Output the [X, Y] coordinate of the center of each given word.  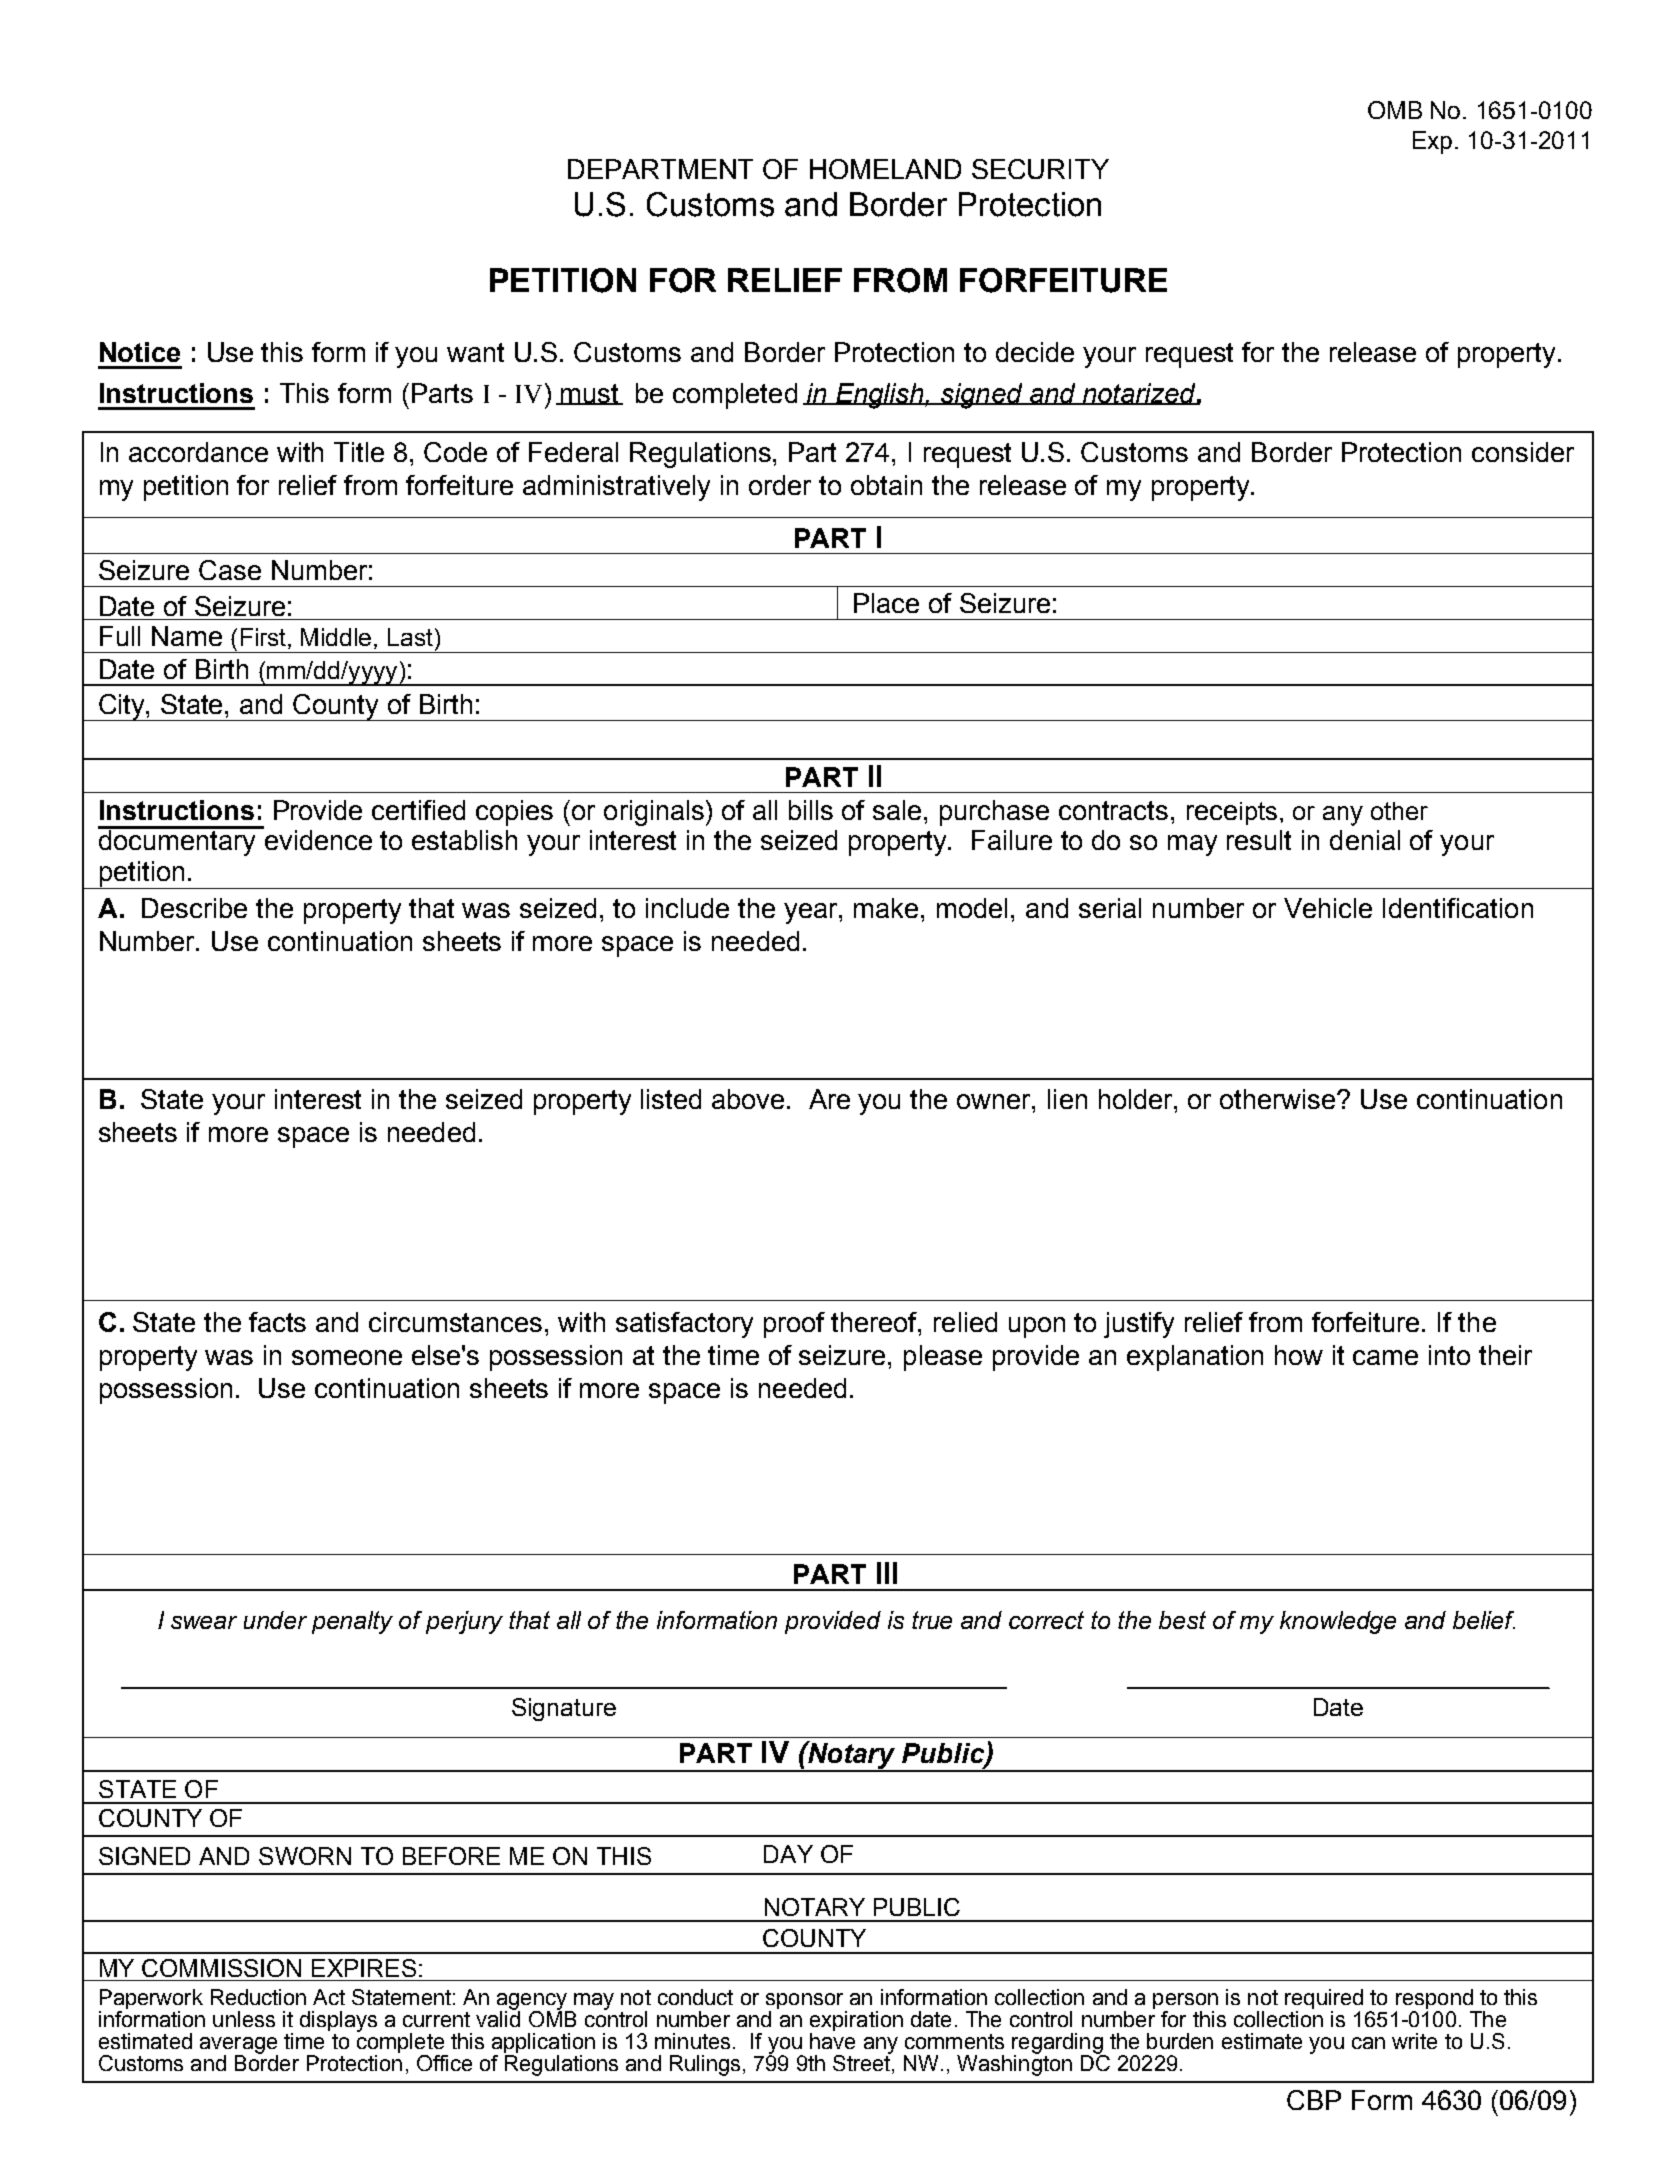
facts [277, 1322]
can [1368, 2043]
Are [829, 1099]
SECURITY [1040, 169]
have [832, 2041]
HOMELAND [885, 169]
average [239, 2046]
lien [1067, 1099]
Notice [140, 352]
